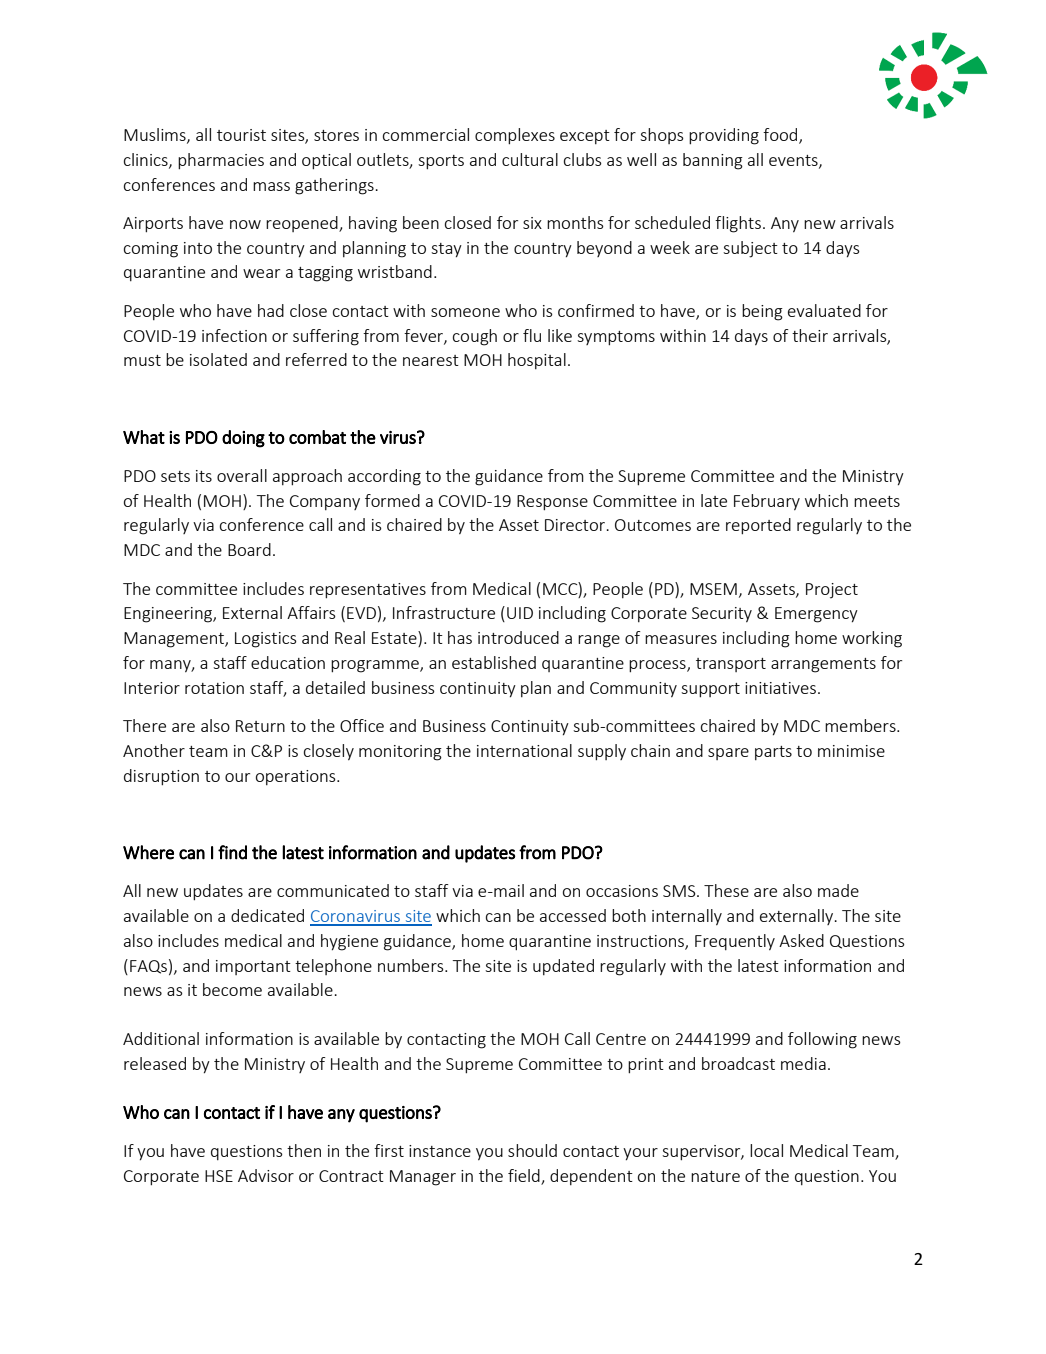  Describe the element at coordinates (243, 439) in the screenshot. I see `doing` at that location.
